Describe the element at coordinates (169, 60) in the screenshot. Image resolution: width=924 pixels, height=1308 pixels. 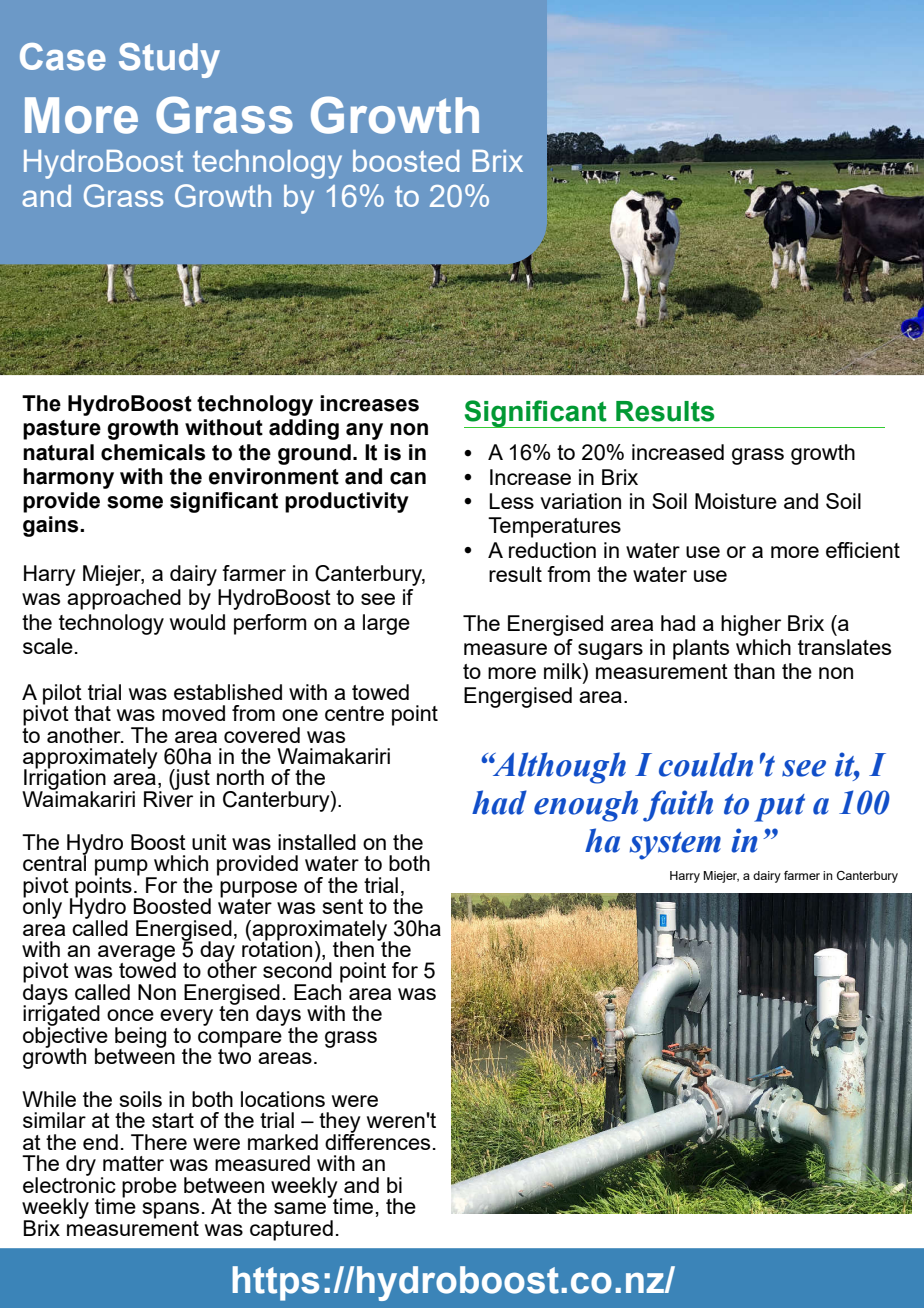
I see `Study` at that location.
